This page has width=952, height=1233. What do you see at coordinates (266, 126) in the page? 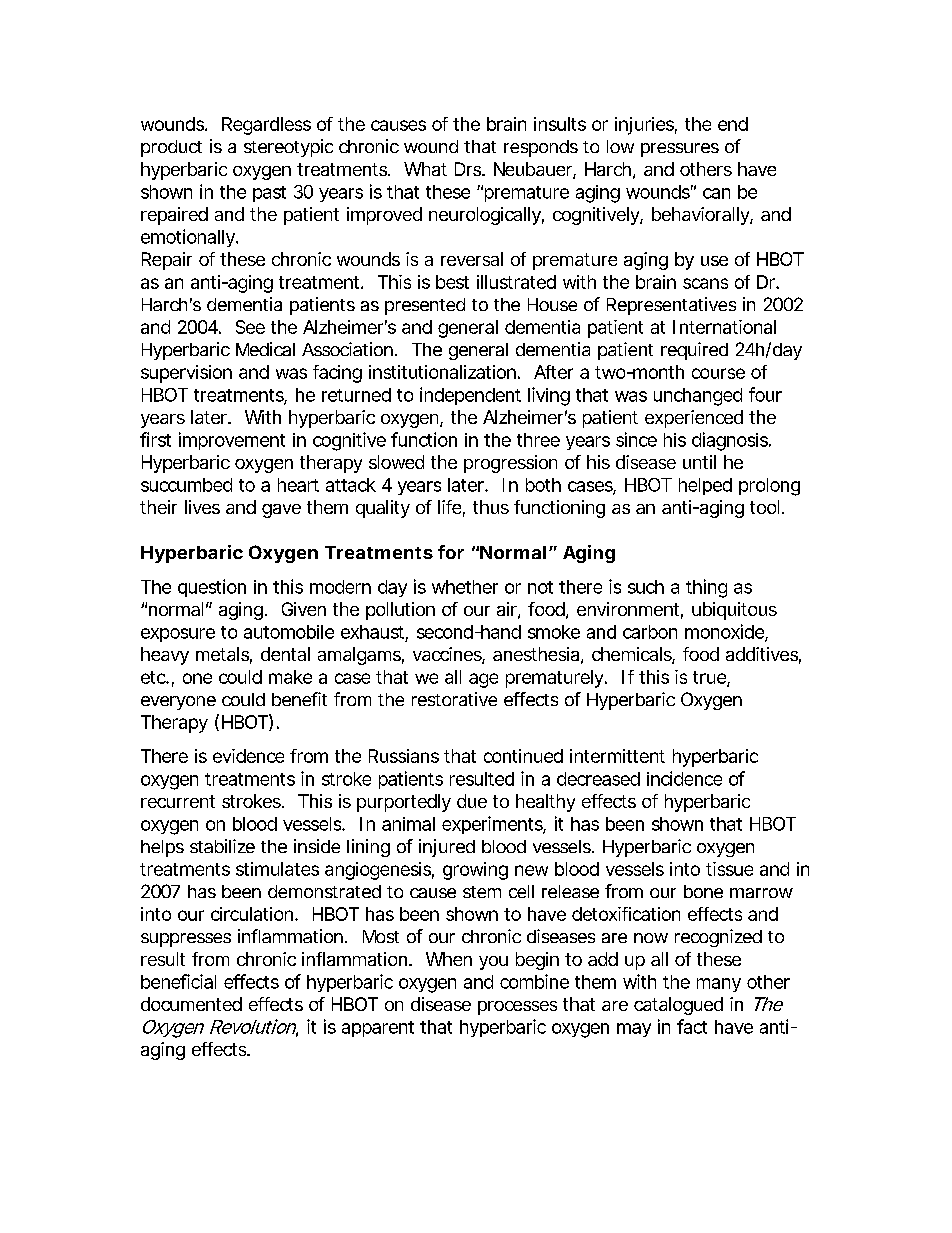
I see `Regardless` at bounding box center [266, 126].
